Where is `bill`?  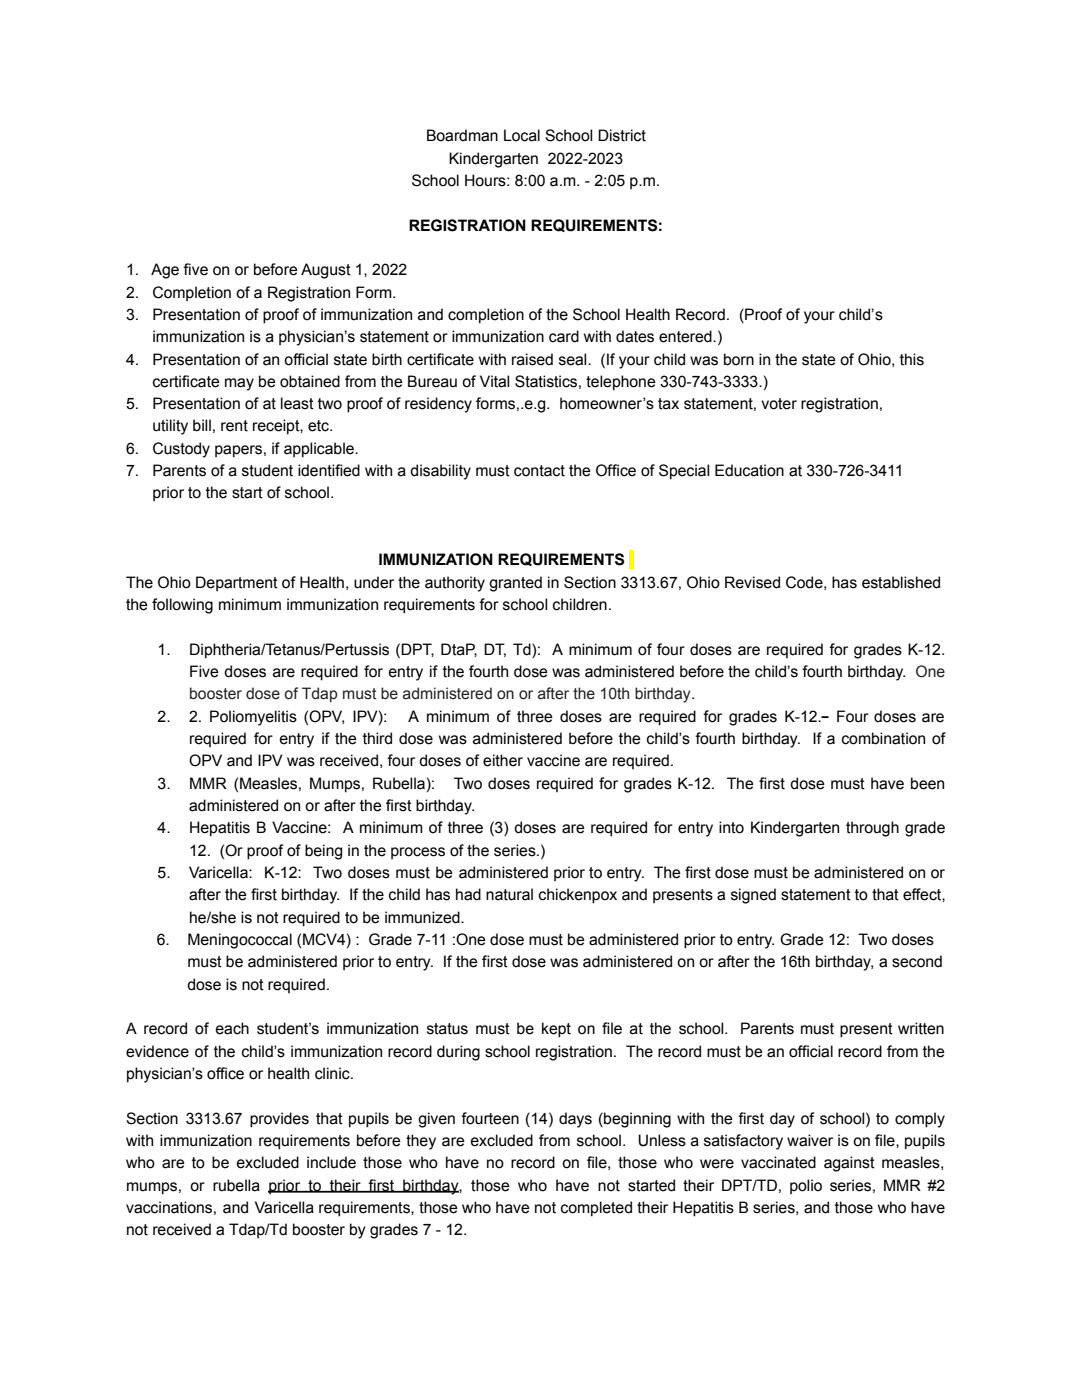 bill is located at coordinates (202, 425).
